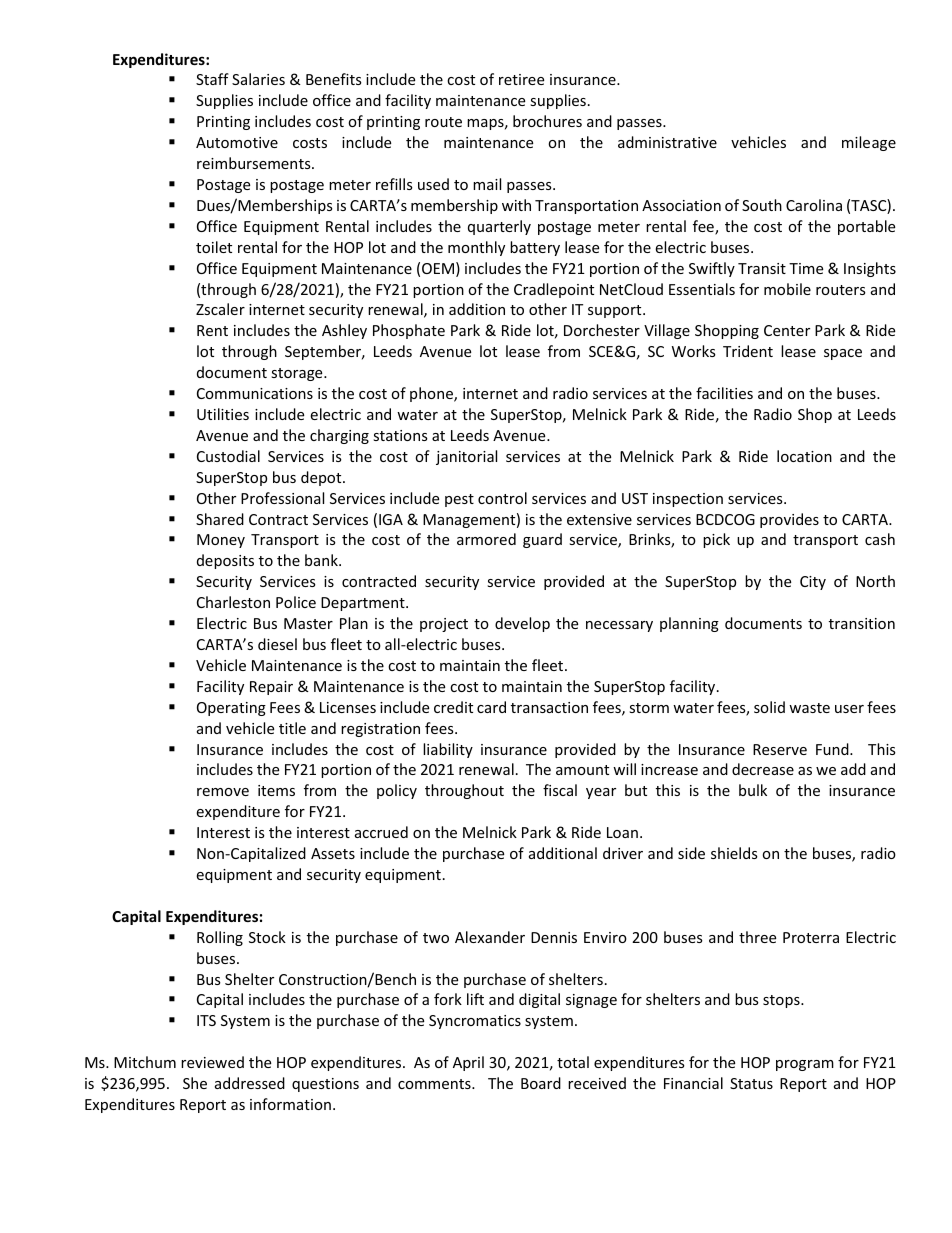  What do you see at coordinates (521, 79) in the page?
I see `retiree` at bounding box center [521, 79].
